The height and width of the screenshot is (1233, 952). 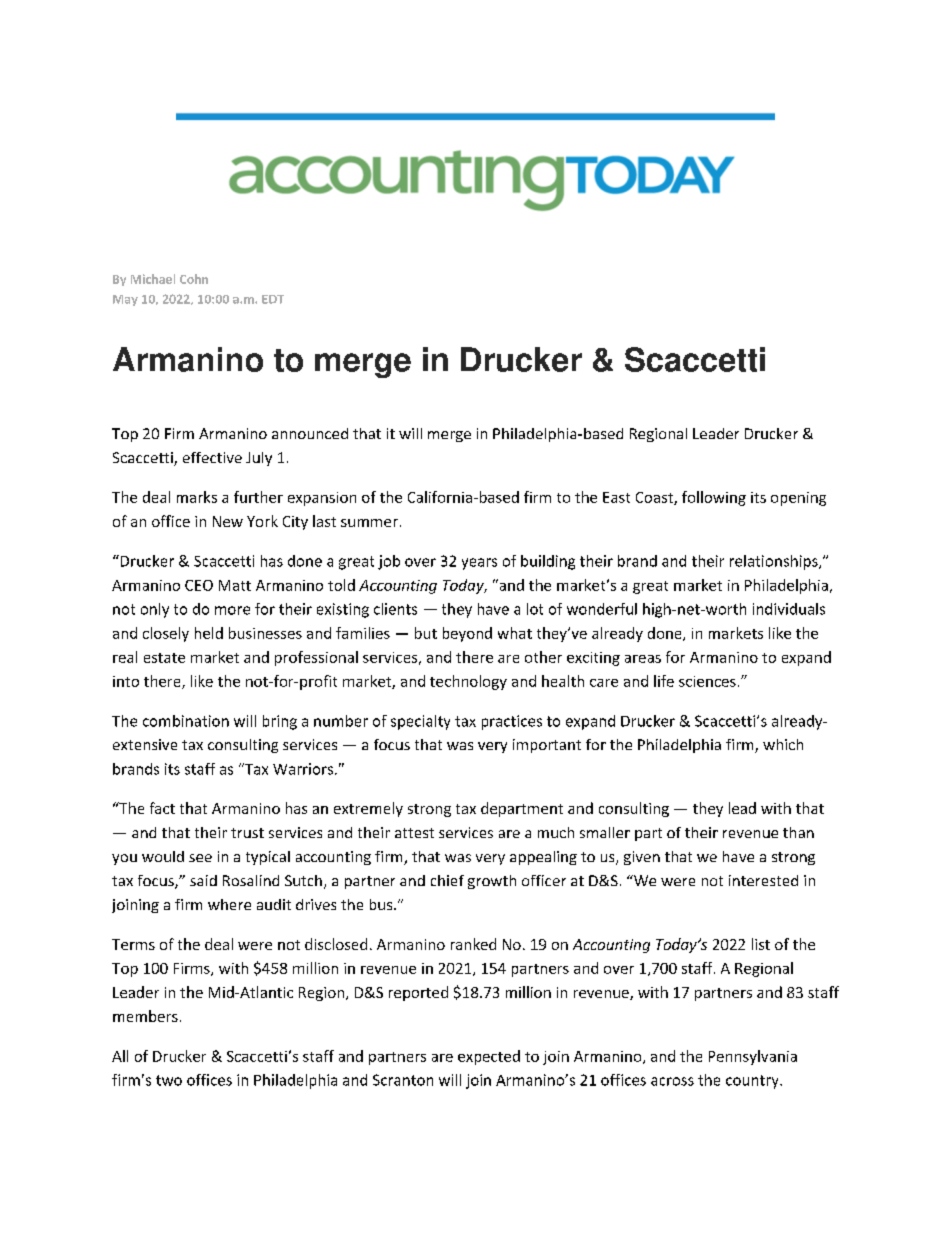 I want to click on estate, so click(x=164, y=658).
